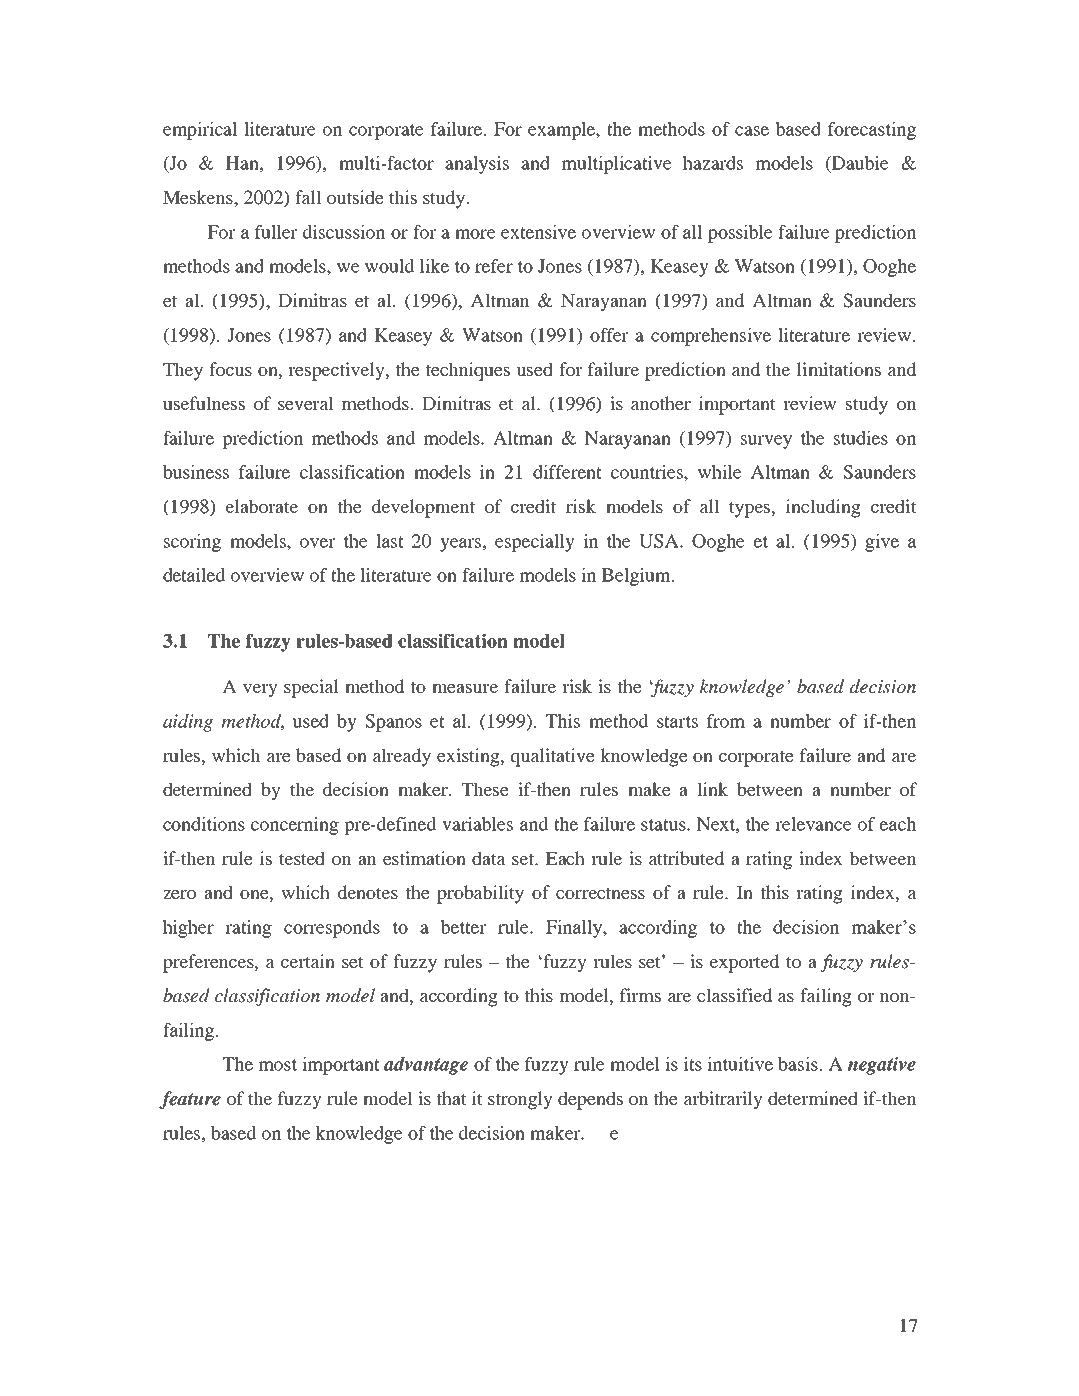 This screenshot has width=1079, height=1396. Describe the element at coordinates (468, 371) in the screenshot. I see `techniques` at that location.
